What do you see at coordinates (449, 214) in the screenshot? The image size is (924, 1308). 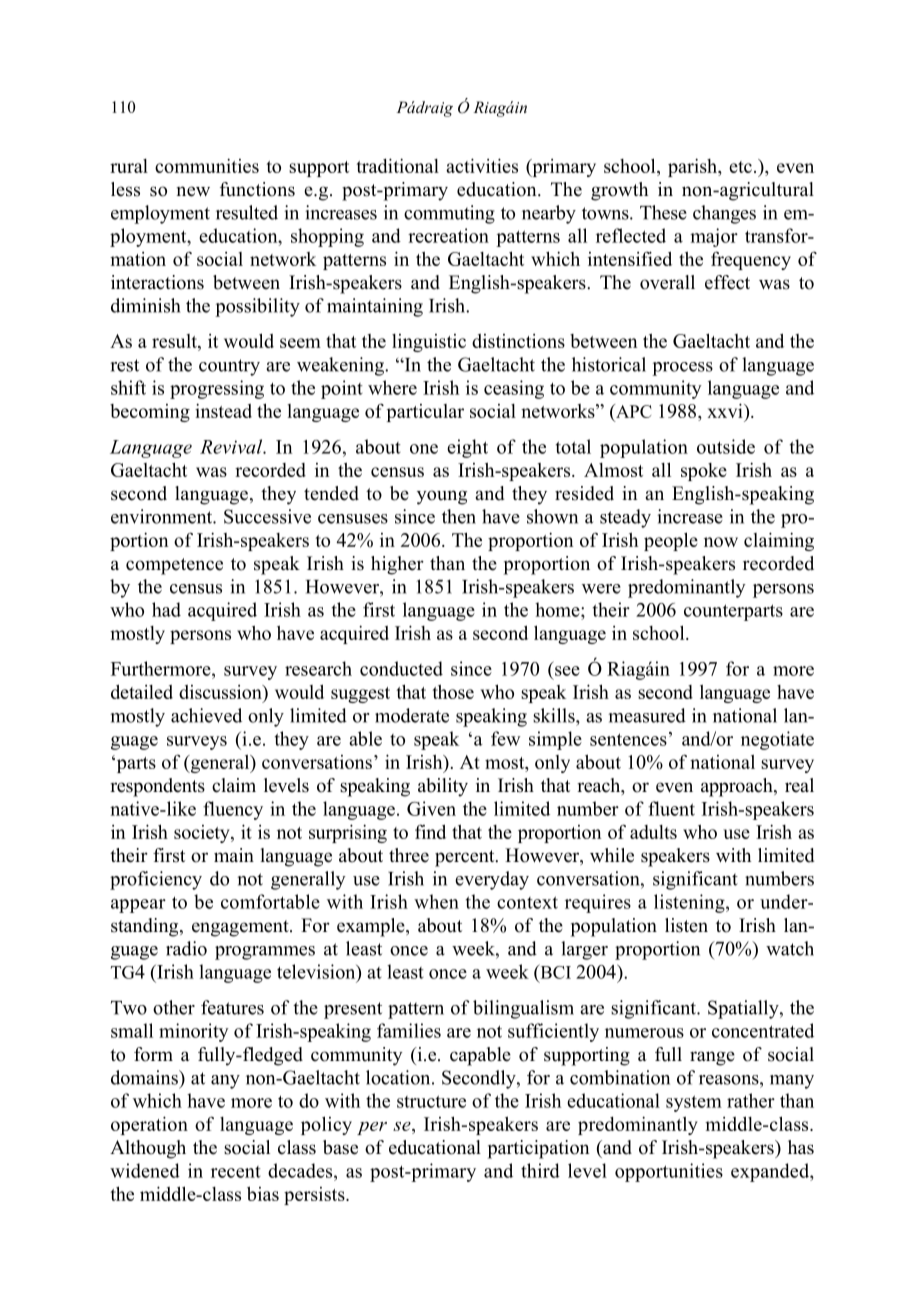 I see `commuting` at bounding box center [449, 214].
